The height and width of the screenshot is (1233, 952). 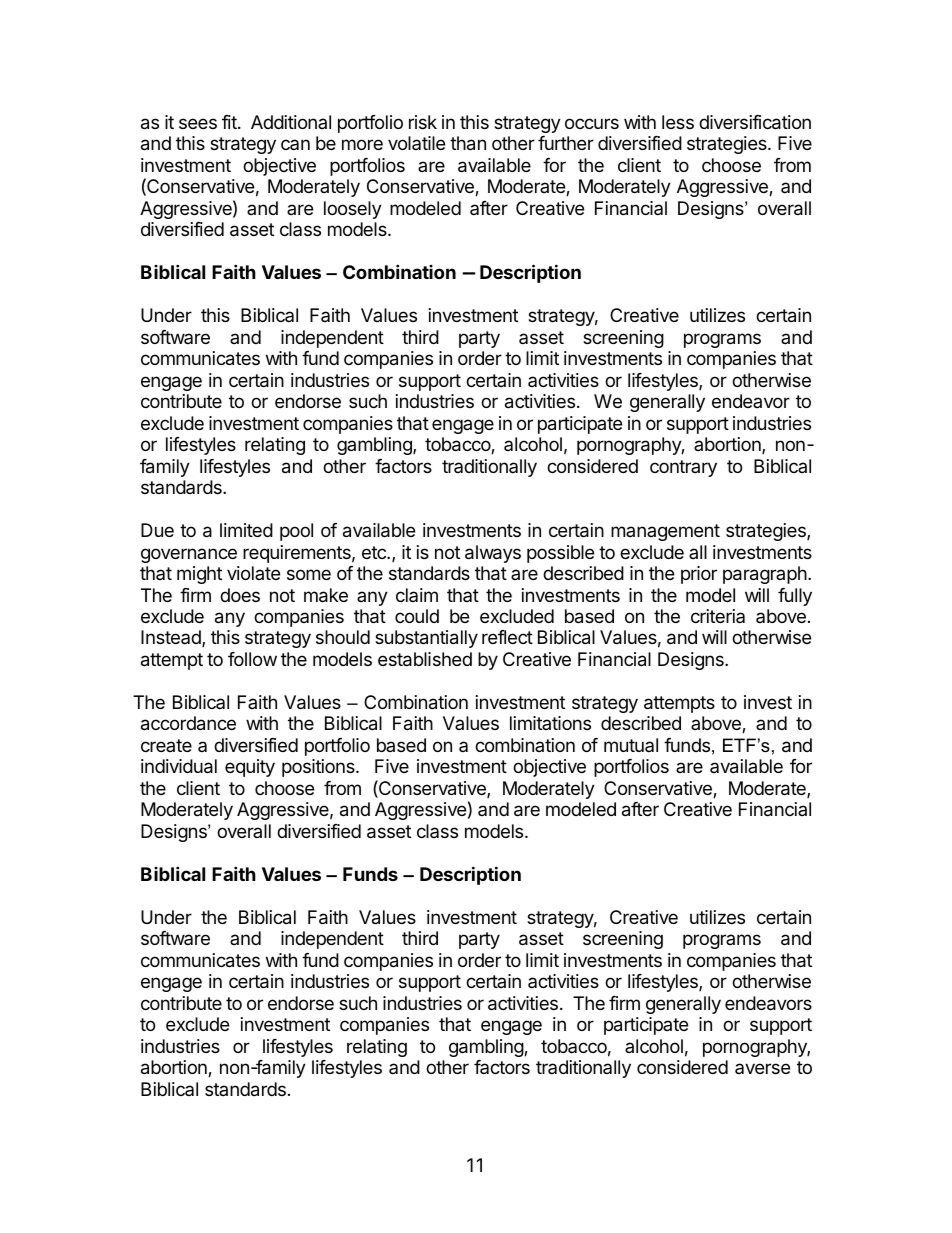 What do you see at coordinates (755, 122) in the screenshot?
I see `diversification` at bounding box center [755, 122].
